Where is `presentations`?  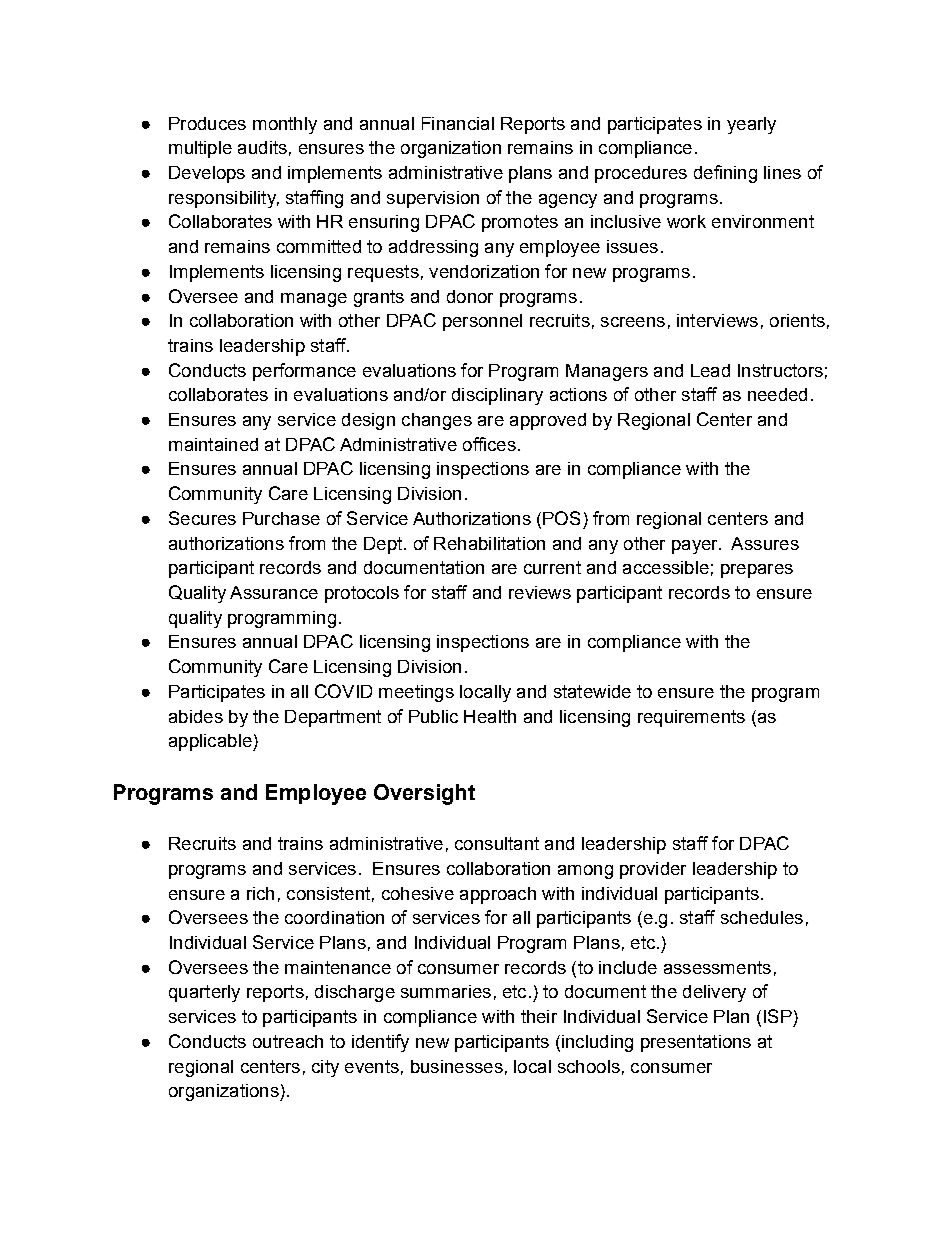
presentations is located at coordinates (696, 1043).
